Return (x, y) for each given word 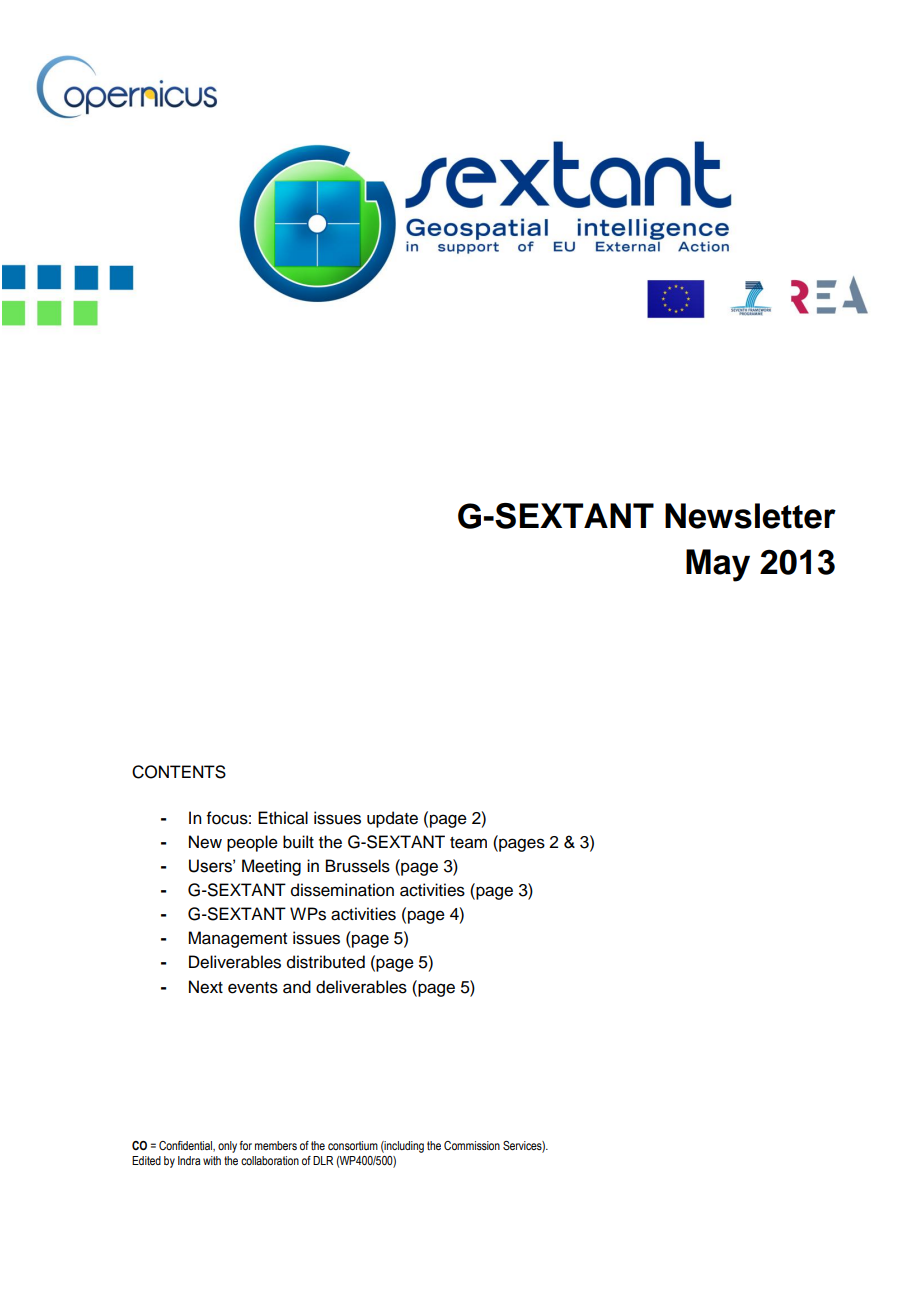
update (392, 819)
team (468, 843)
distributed (326, 962)
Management (237, 939)
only (227, 1147)
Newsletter (750, 516)
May (718, 565)
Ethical (283, 818)
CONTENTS (179, 772)
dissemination (342, 890)
